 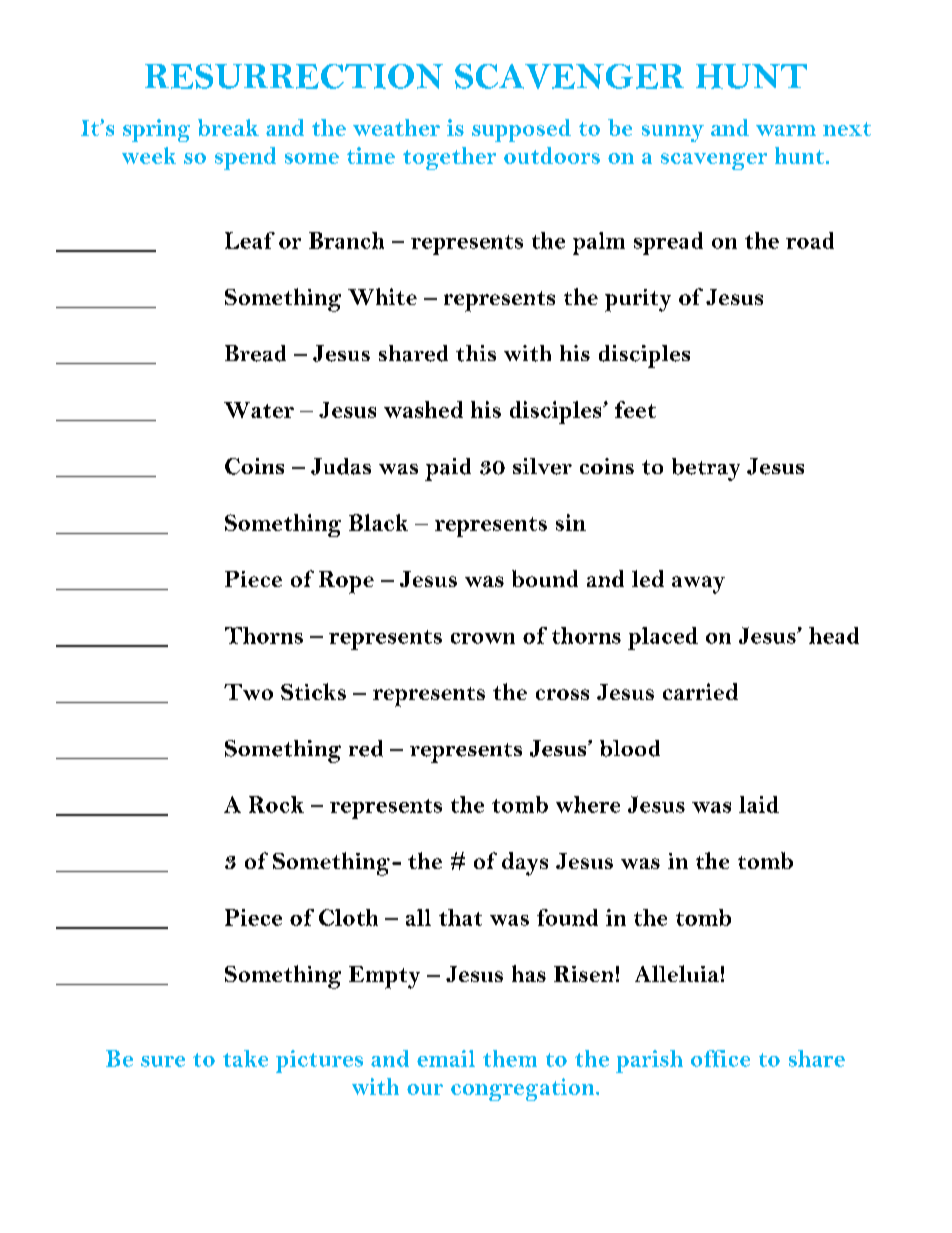 I want to click on warm, so click(x=786, y=130).
